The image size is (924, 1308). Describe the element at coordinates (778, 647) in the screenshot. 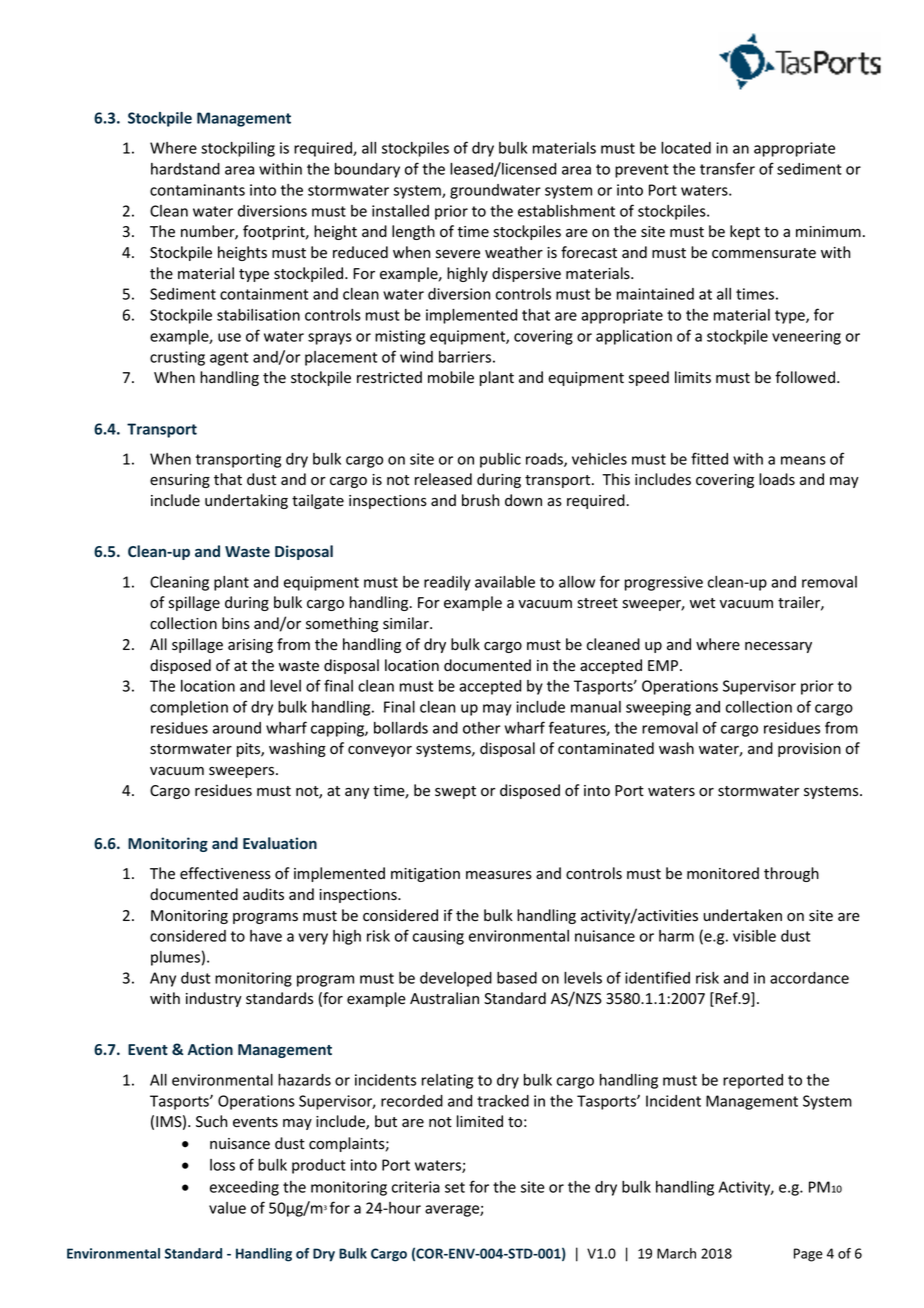

I see `necessary` at that location.
